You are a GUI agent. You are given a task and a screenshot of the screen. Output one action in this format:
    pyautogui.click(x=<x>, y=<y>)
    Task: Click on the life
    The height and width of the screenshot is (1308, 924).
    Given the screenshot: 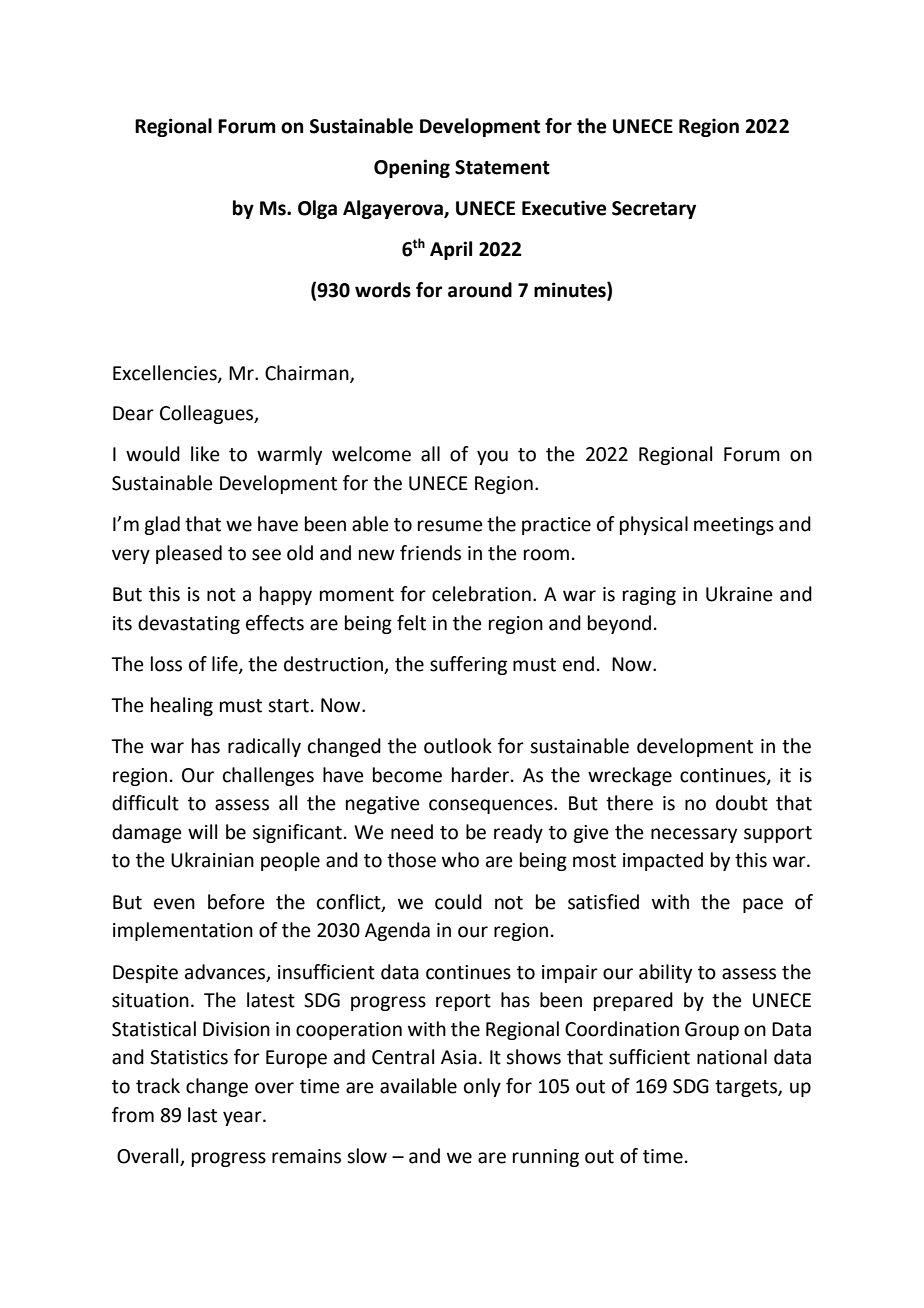 What is the action you would take?
    pyautogui.click(x=226, y=665)
